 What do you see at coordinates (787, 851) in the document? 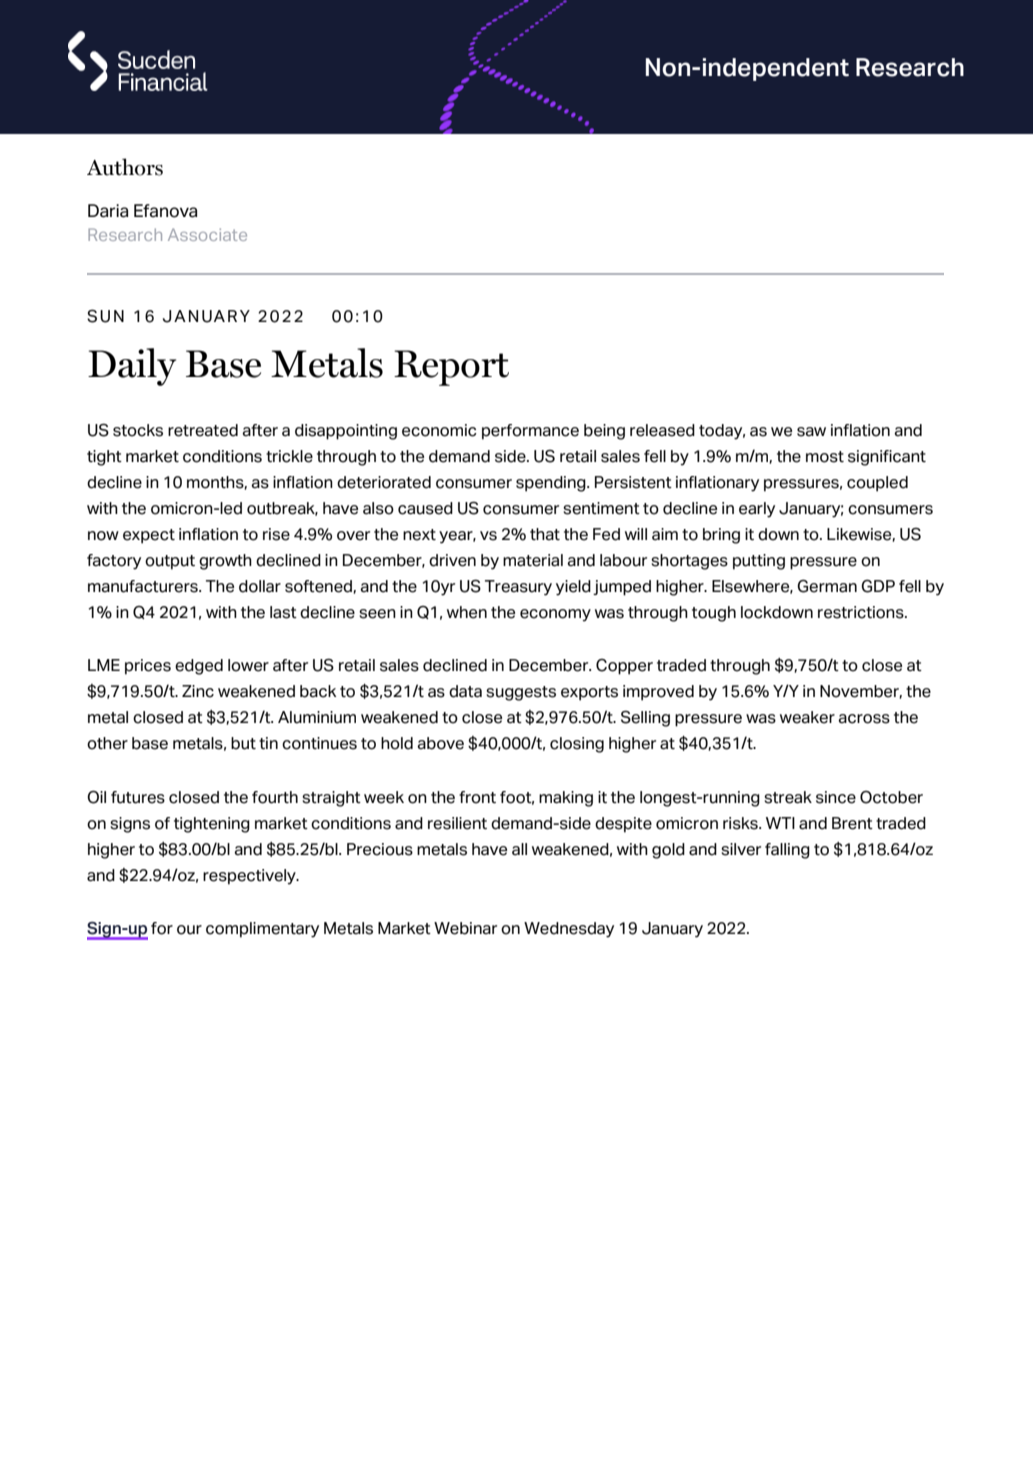
I see `falling` at bounding box center [787, 851].
